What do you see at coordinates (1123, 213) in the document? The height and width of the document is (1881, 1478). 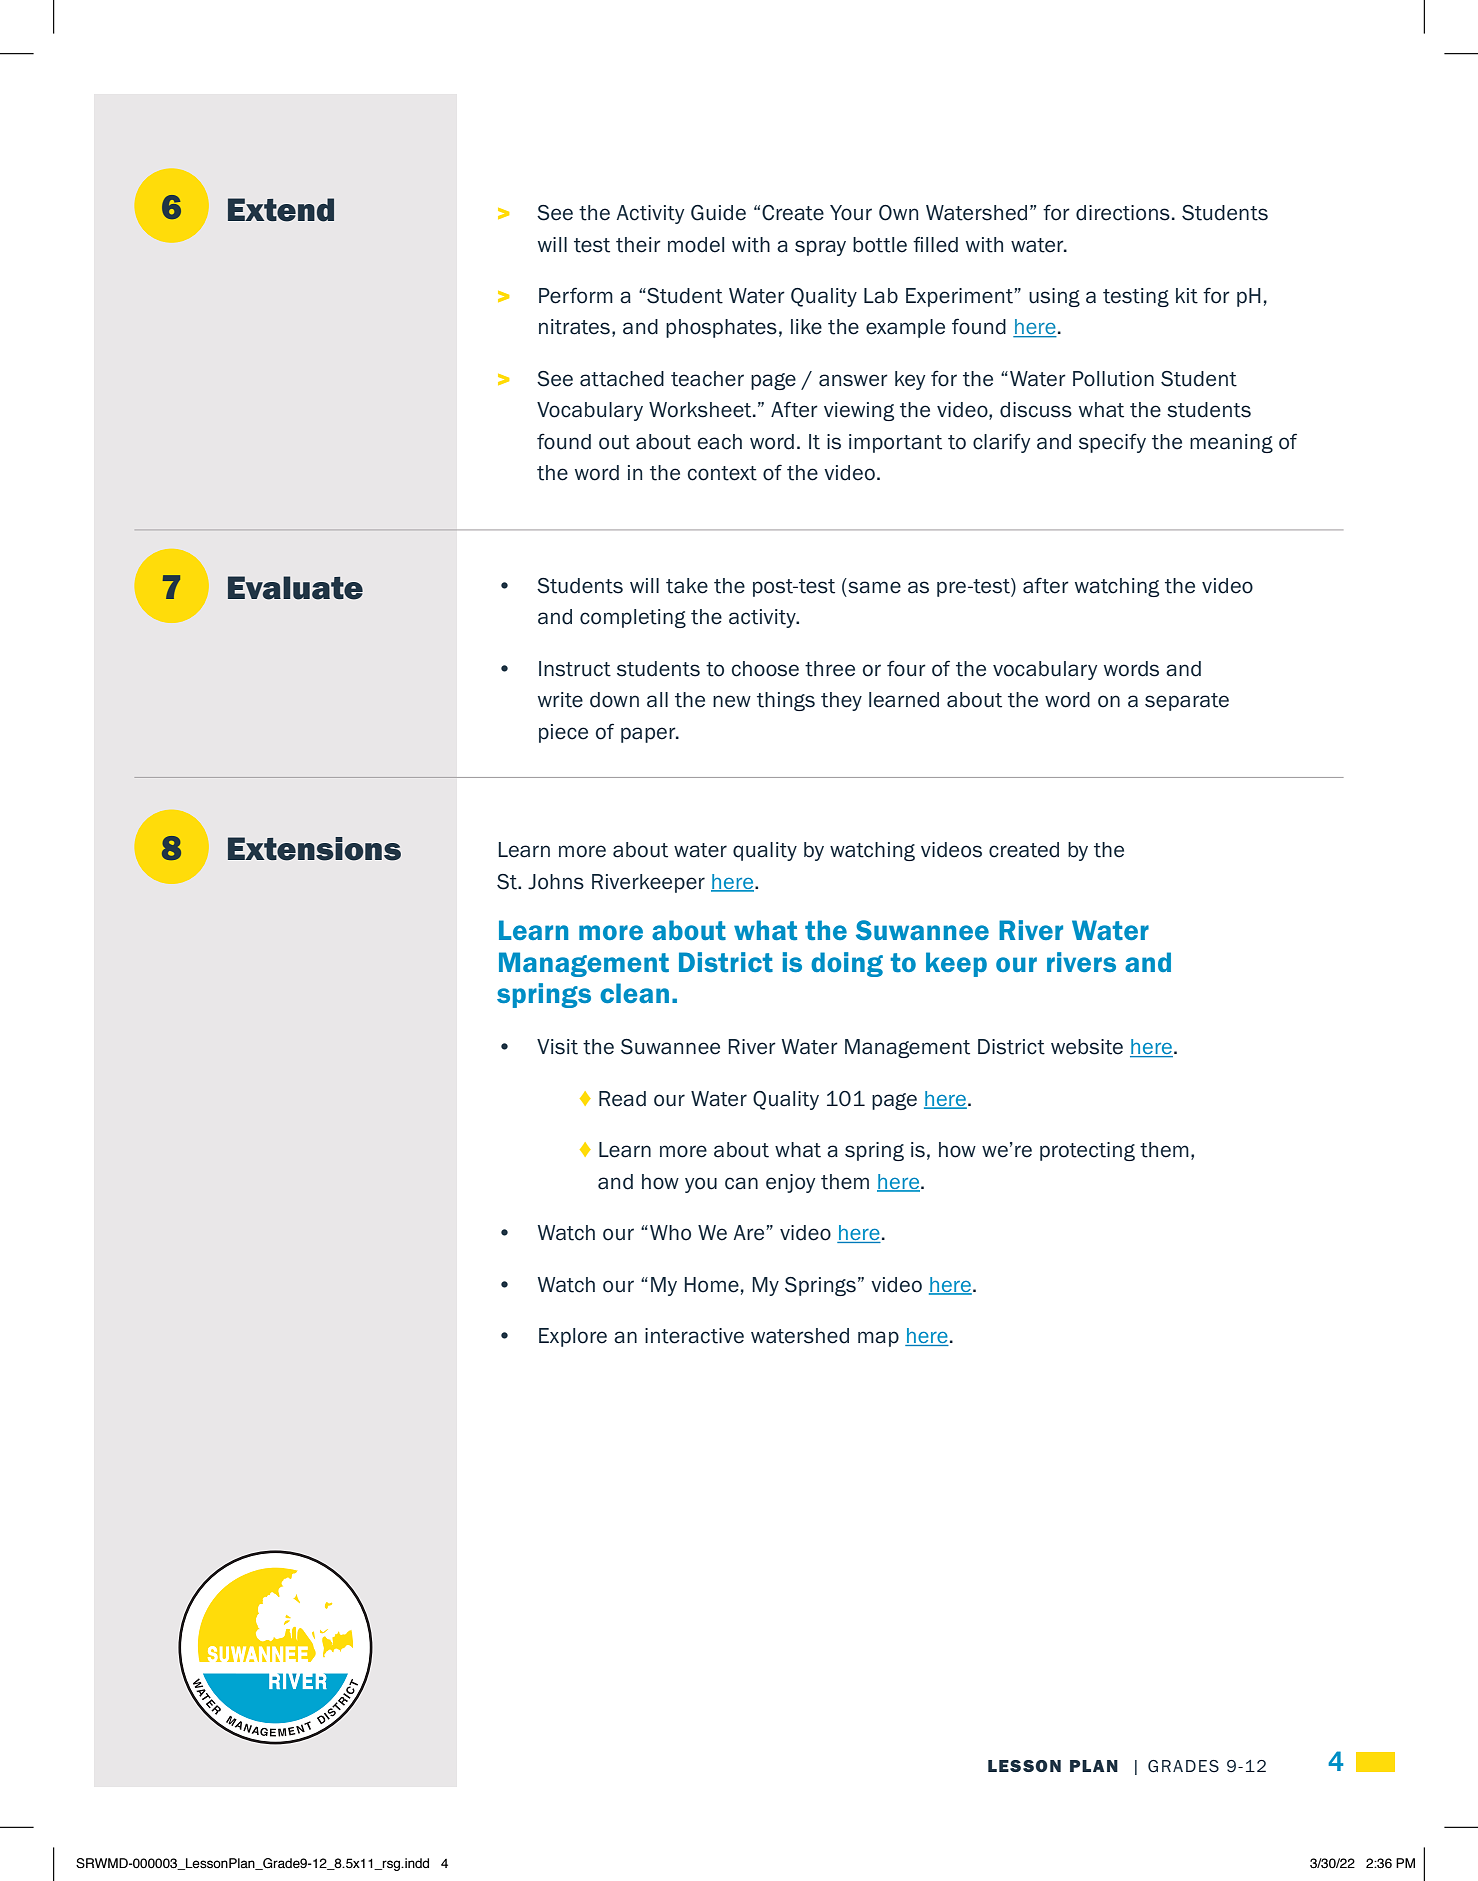 I see `directions` at bounding box center [1123, 213].
